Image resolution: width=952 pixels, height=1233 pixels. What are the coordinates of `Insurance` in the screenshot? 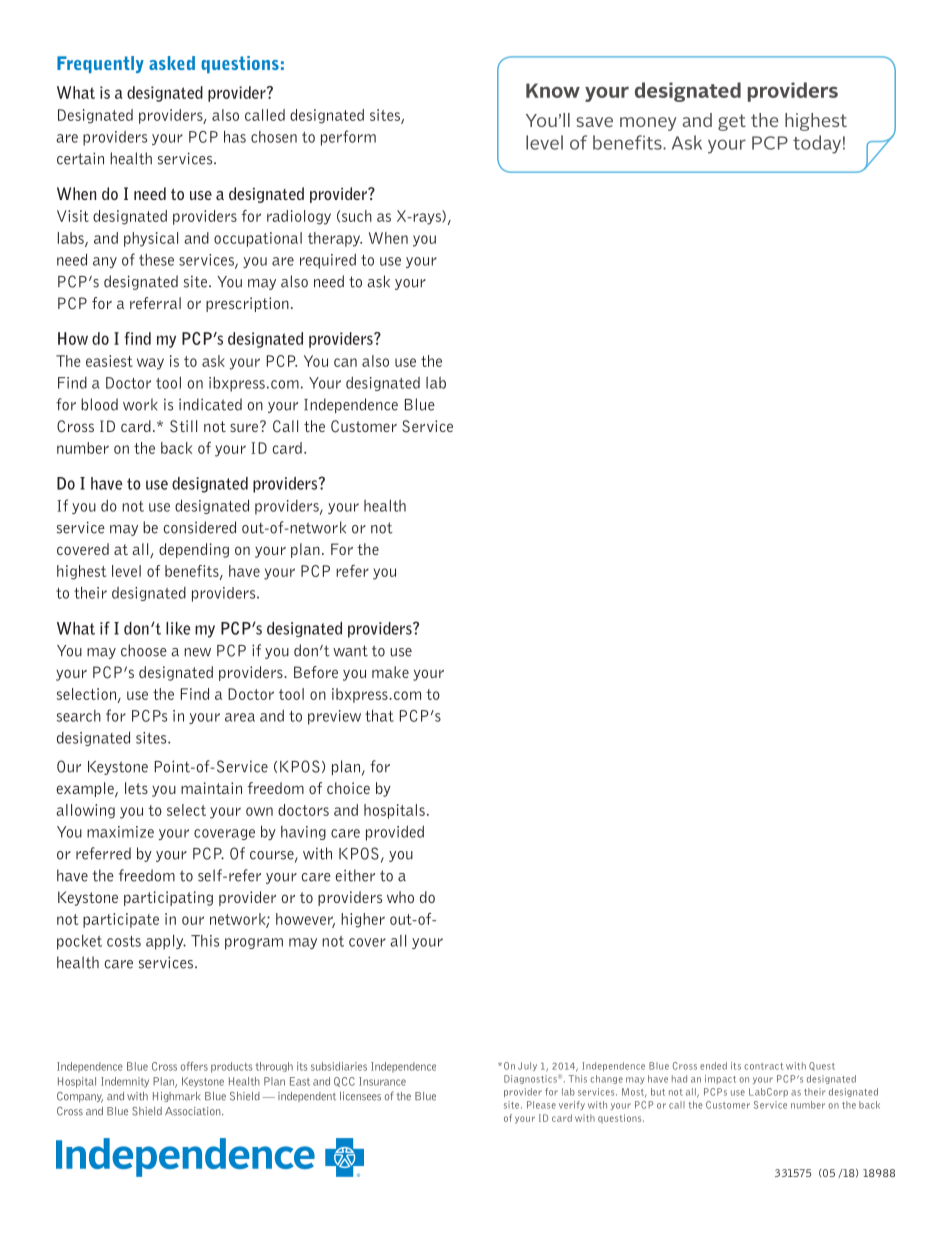 It's located at (382, 1081).
